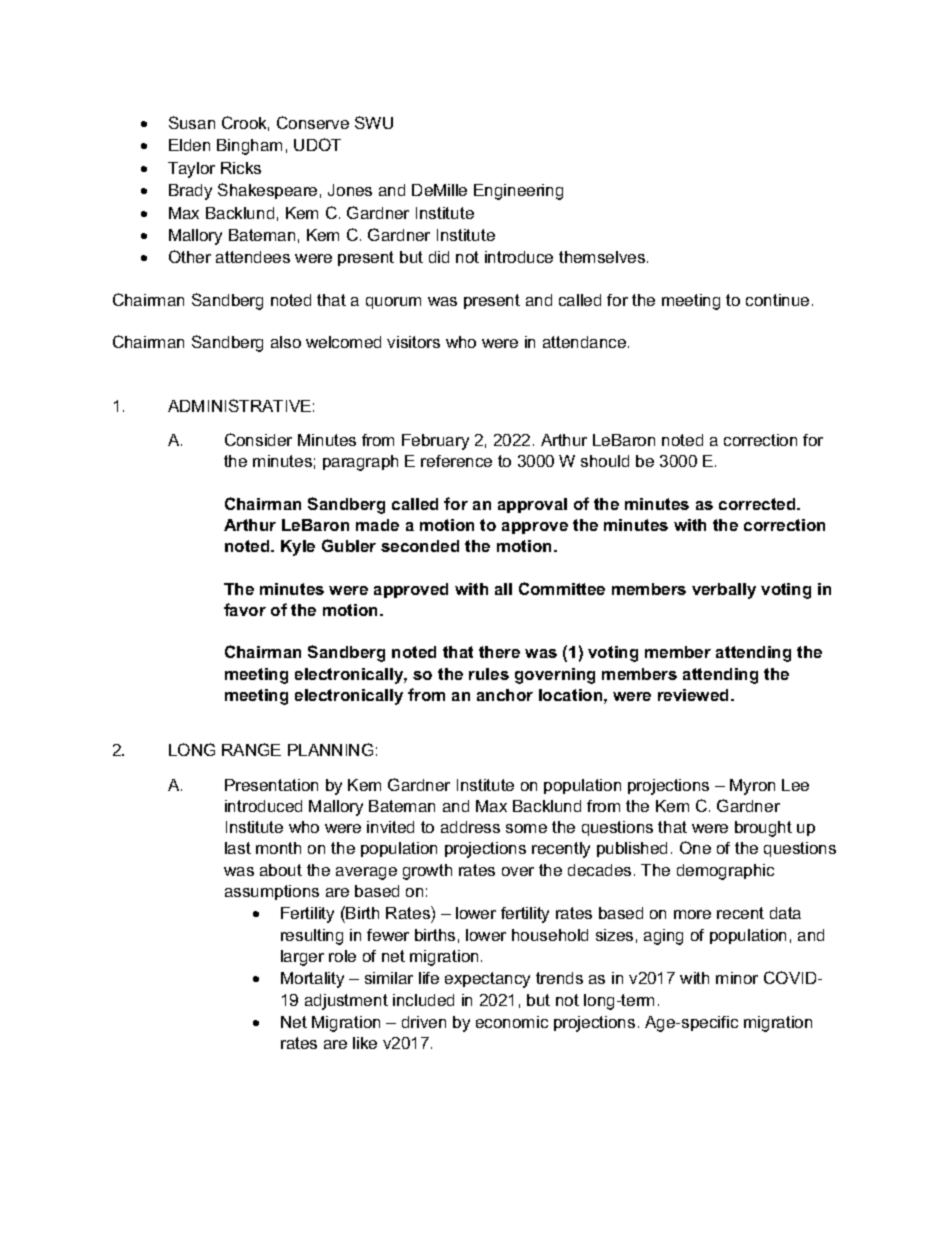 Image resolution: width=952 pixels, height=1233 pixels. Describe the element at coordinates (562, 588) in the screenshot. I see `Committee` at that location.
